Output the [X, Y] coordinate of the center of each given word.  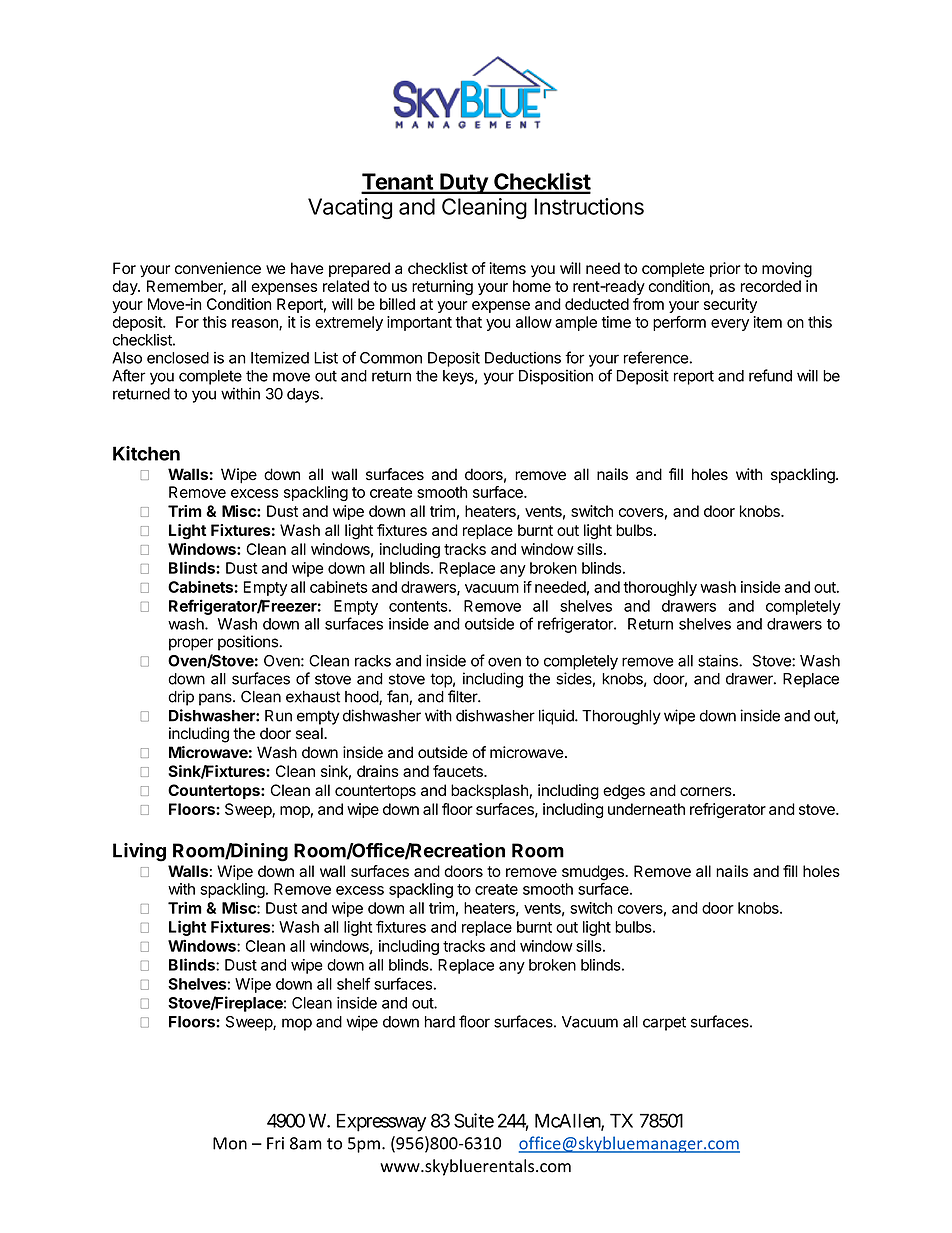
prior [725, 269]
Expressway [381, 1123]
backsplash [489, 791]
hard [440, 1022]
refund [770, 375]
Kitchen [146, 453]
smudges [594, 874]
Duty [464, 183]
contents [418, 606]
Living [139, 852]
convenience [218, 268]
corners [707, 791]
